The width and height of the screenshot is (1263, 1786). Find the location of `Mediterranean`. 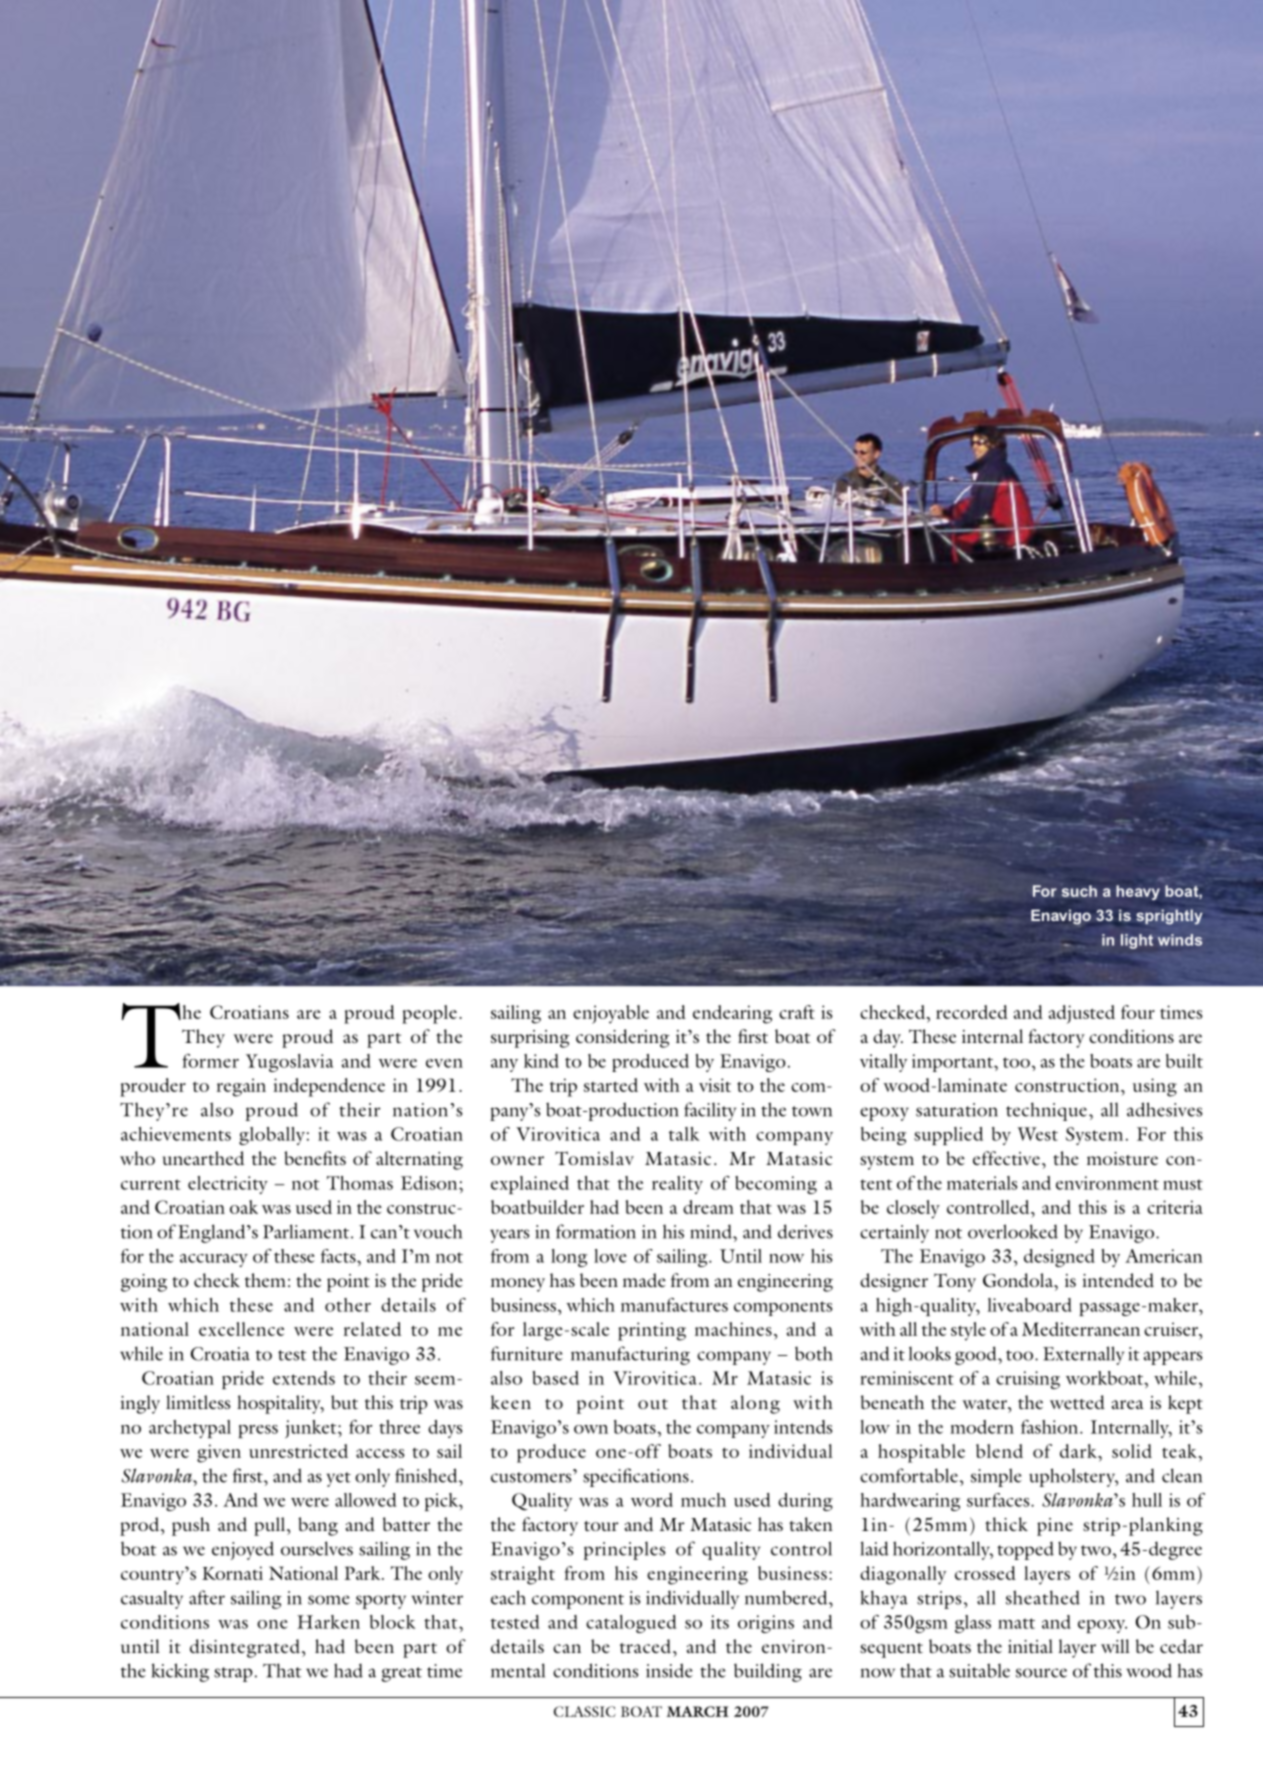

Mediterranean is located at coordinates (1081, 1329).
